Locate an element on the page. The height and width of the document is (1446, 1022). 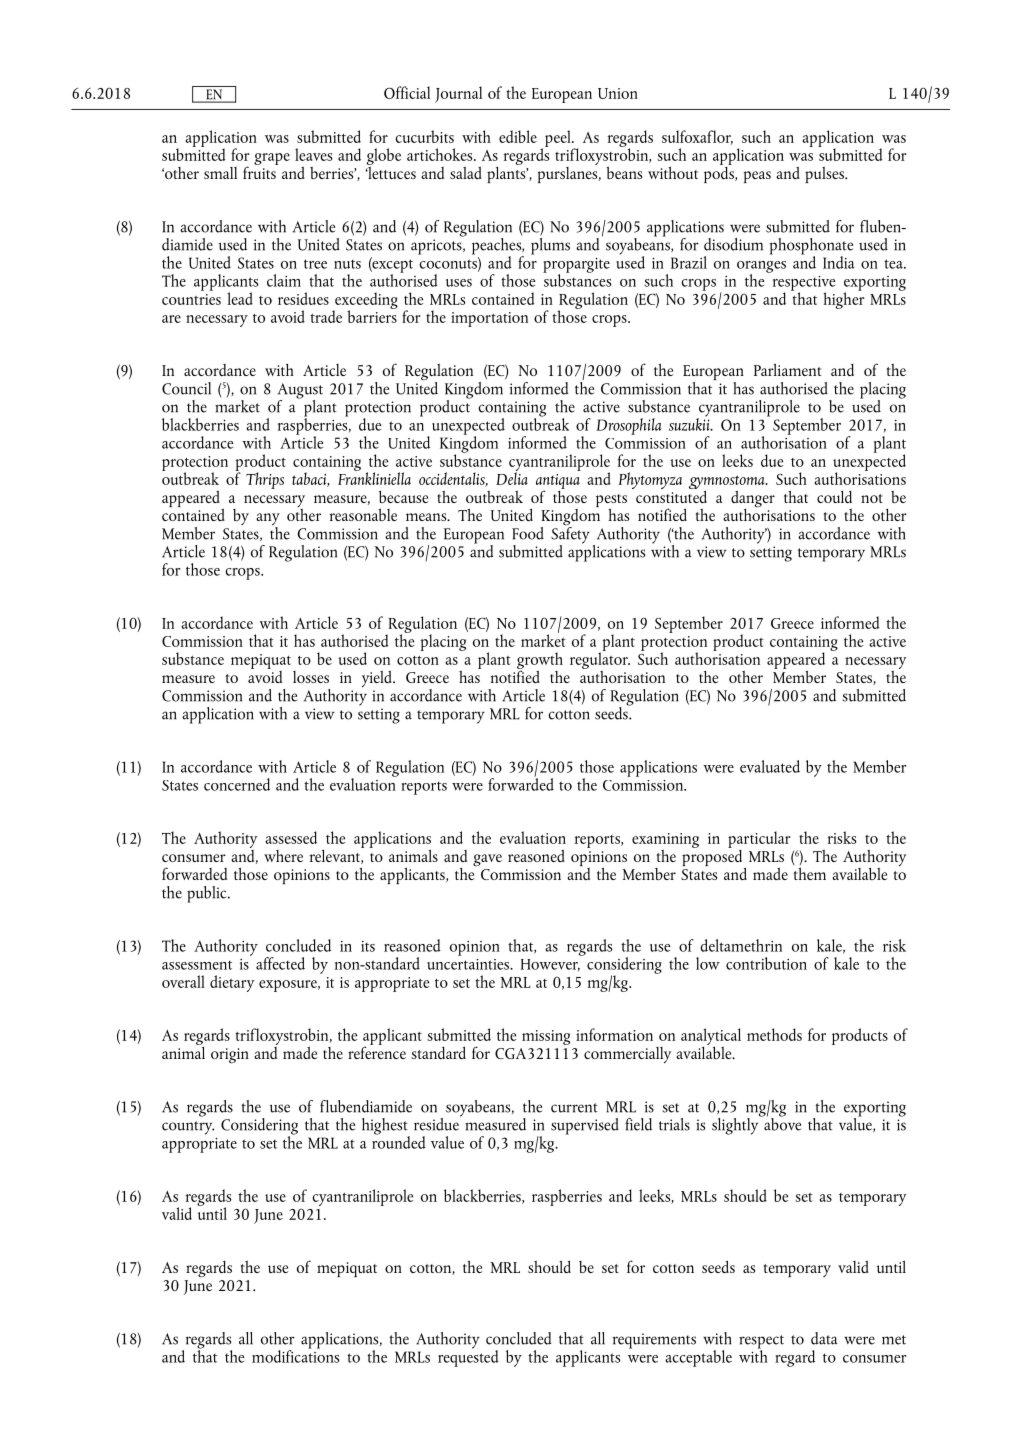
losses is located at coordinates (311, 677).
